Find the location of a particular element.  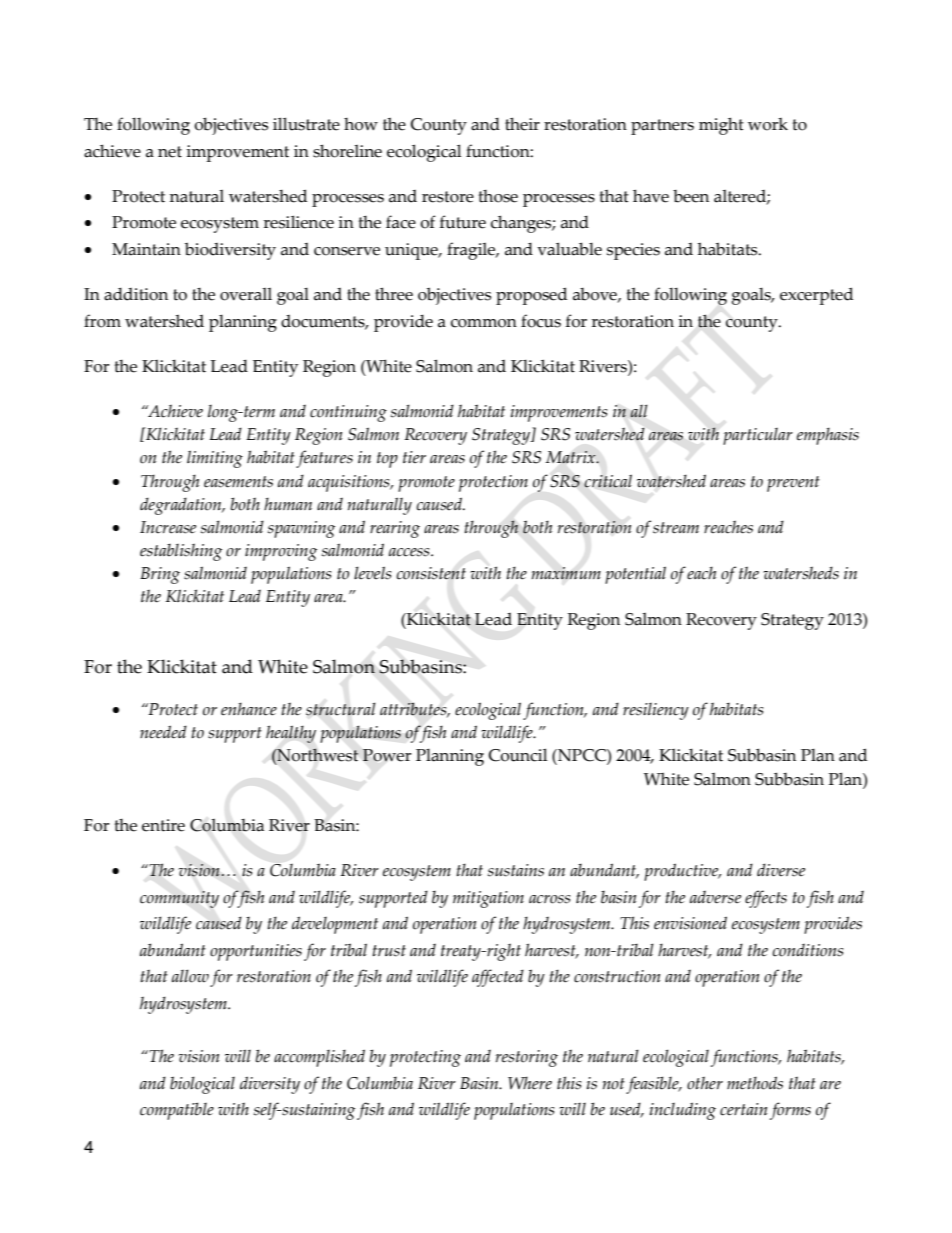

restore is located at coordinates (448, 197).
